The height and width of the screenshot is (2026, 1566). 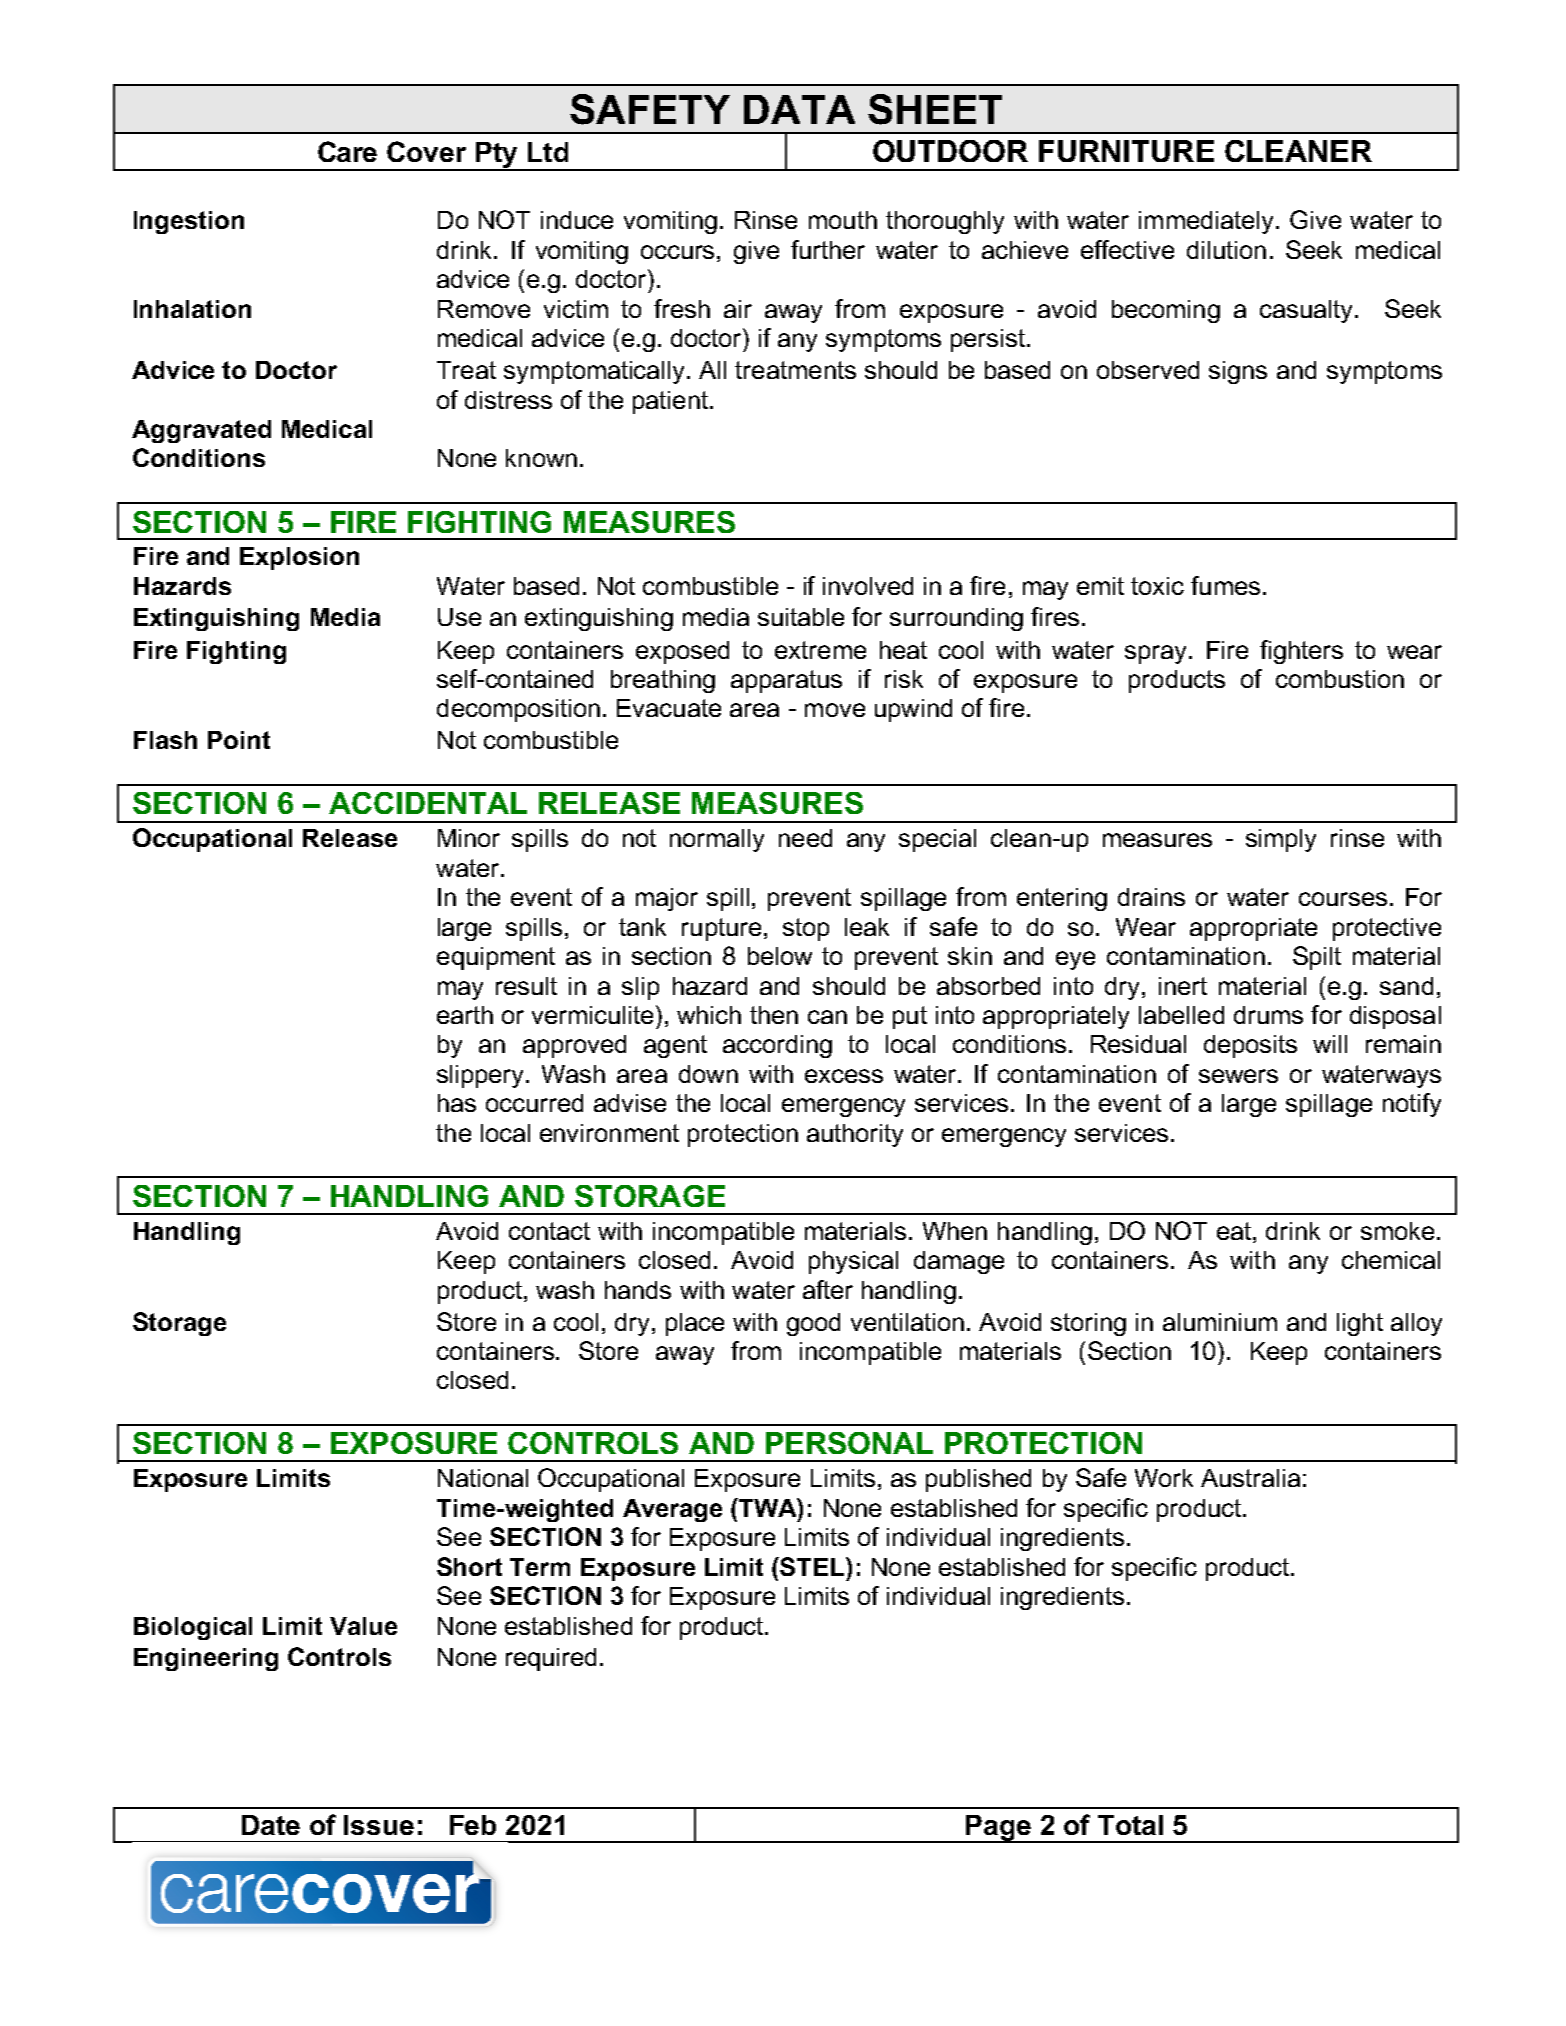 What do you see at coordinates (271, 1825) in the screenshot?
I see `Date` at bounding box center [271, 1825].
